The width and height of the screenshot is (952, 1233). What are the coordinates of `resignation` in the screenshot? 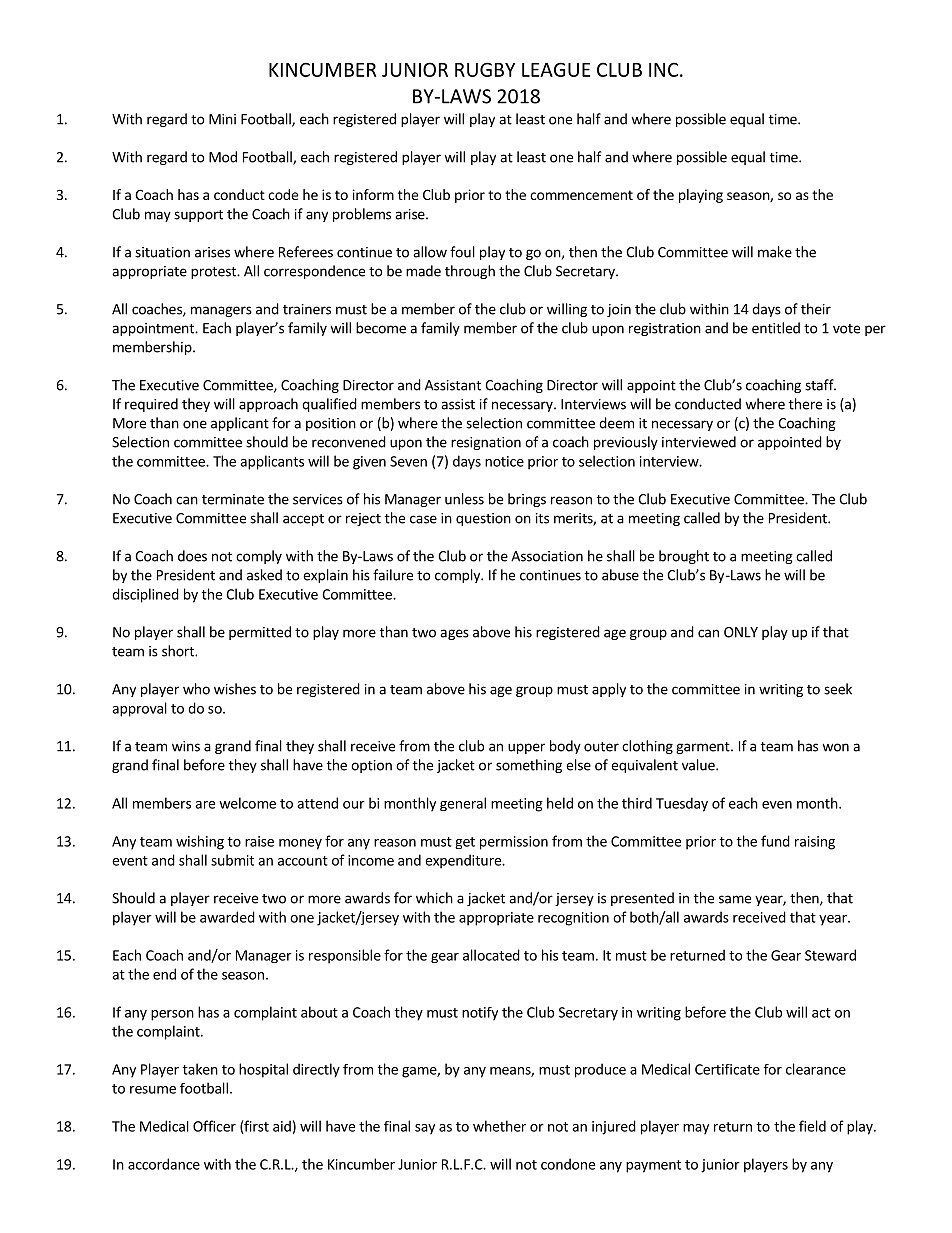 It's located at (486, 443).
